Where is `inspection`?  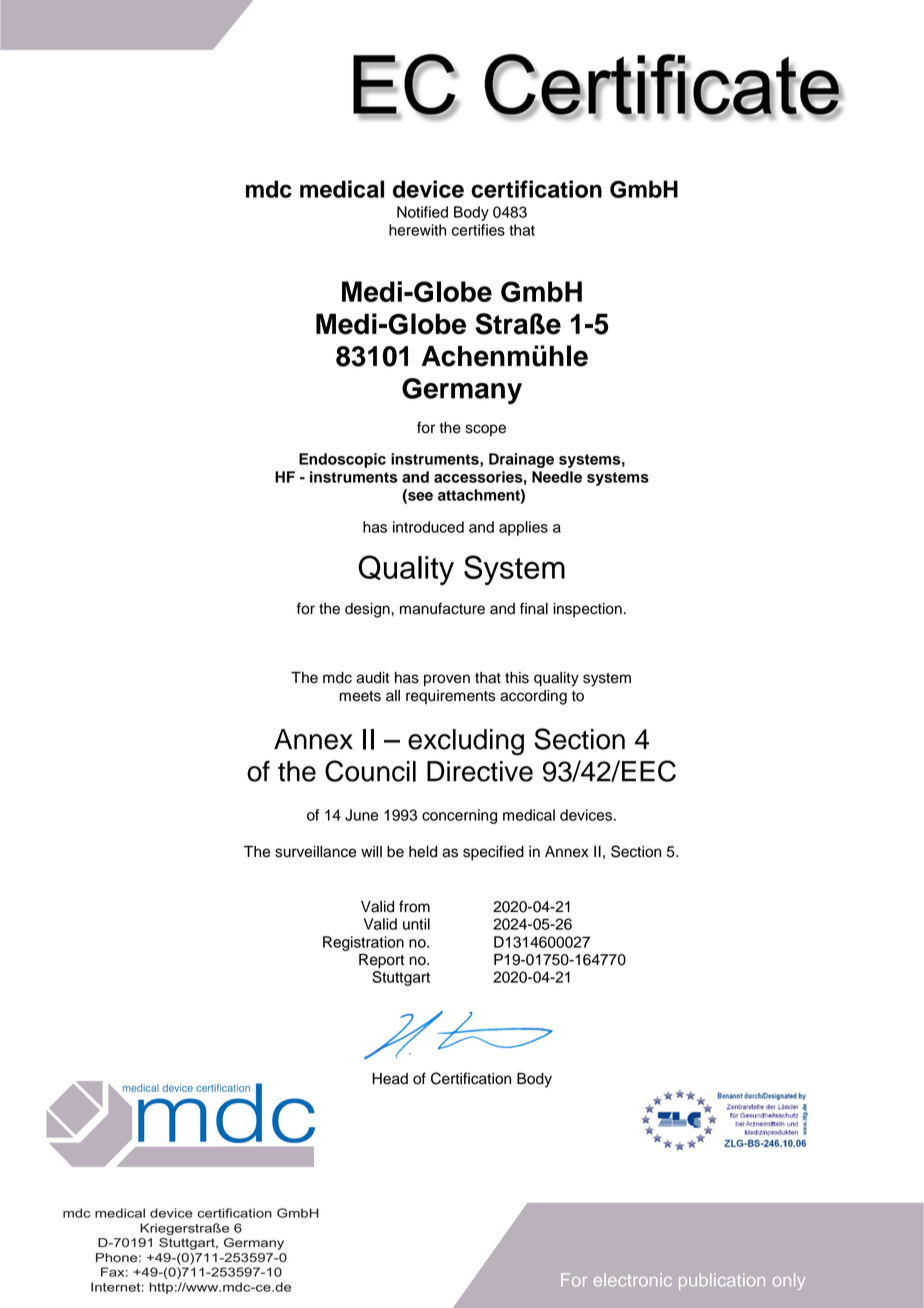
inspection is located at coordinates (587, 610).
